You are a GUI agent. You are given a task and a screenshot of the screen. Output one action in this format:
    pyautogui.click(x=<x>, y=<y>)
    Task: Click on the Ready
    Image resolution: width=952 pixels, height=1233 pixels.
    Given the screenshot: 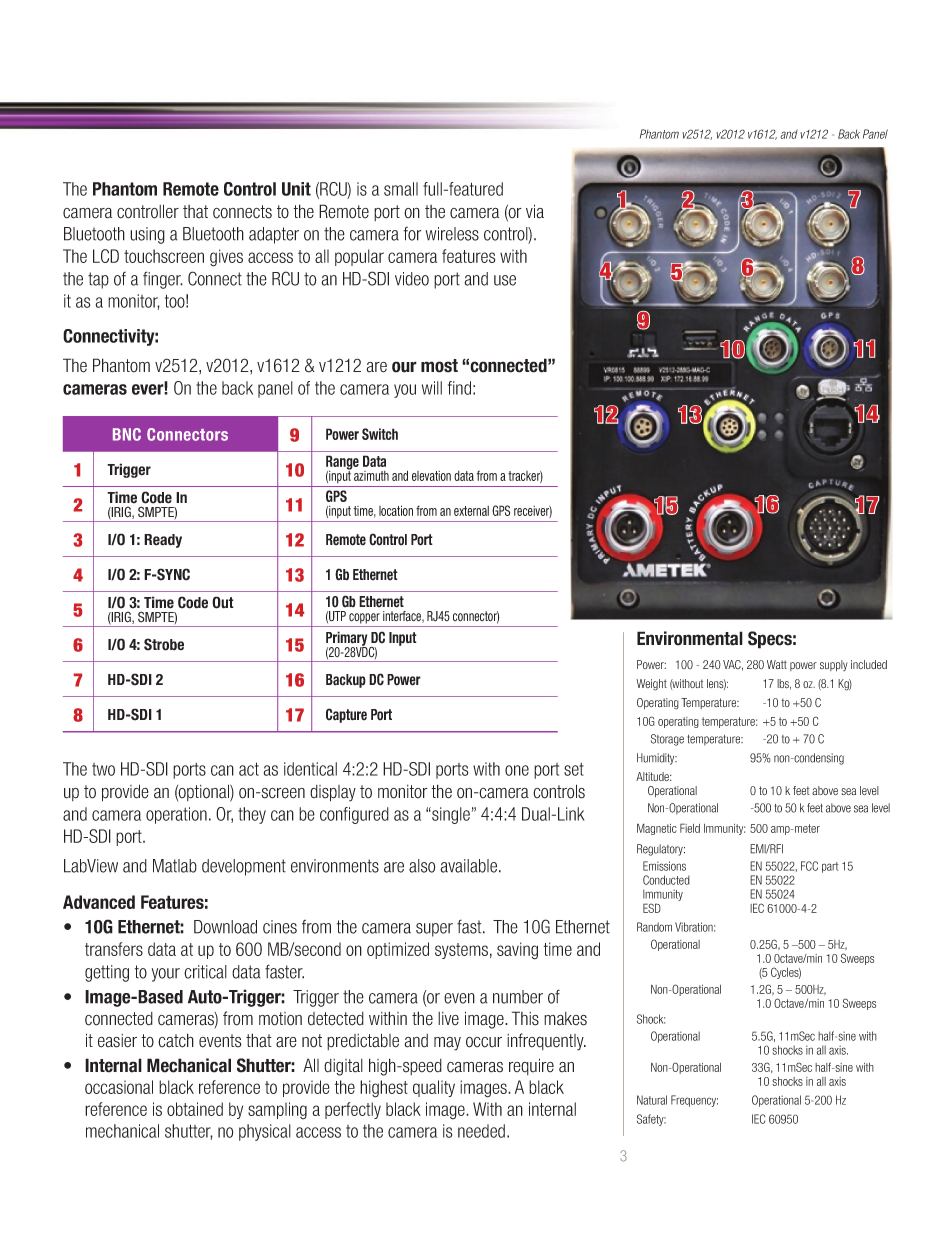 What is the action you would take?
    pyautogui.click(x=163, y=541)
